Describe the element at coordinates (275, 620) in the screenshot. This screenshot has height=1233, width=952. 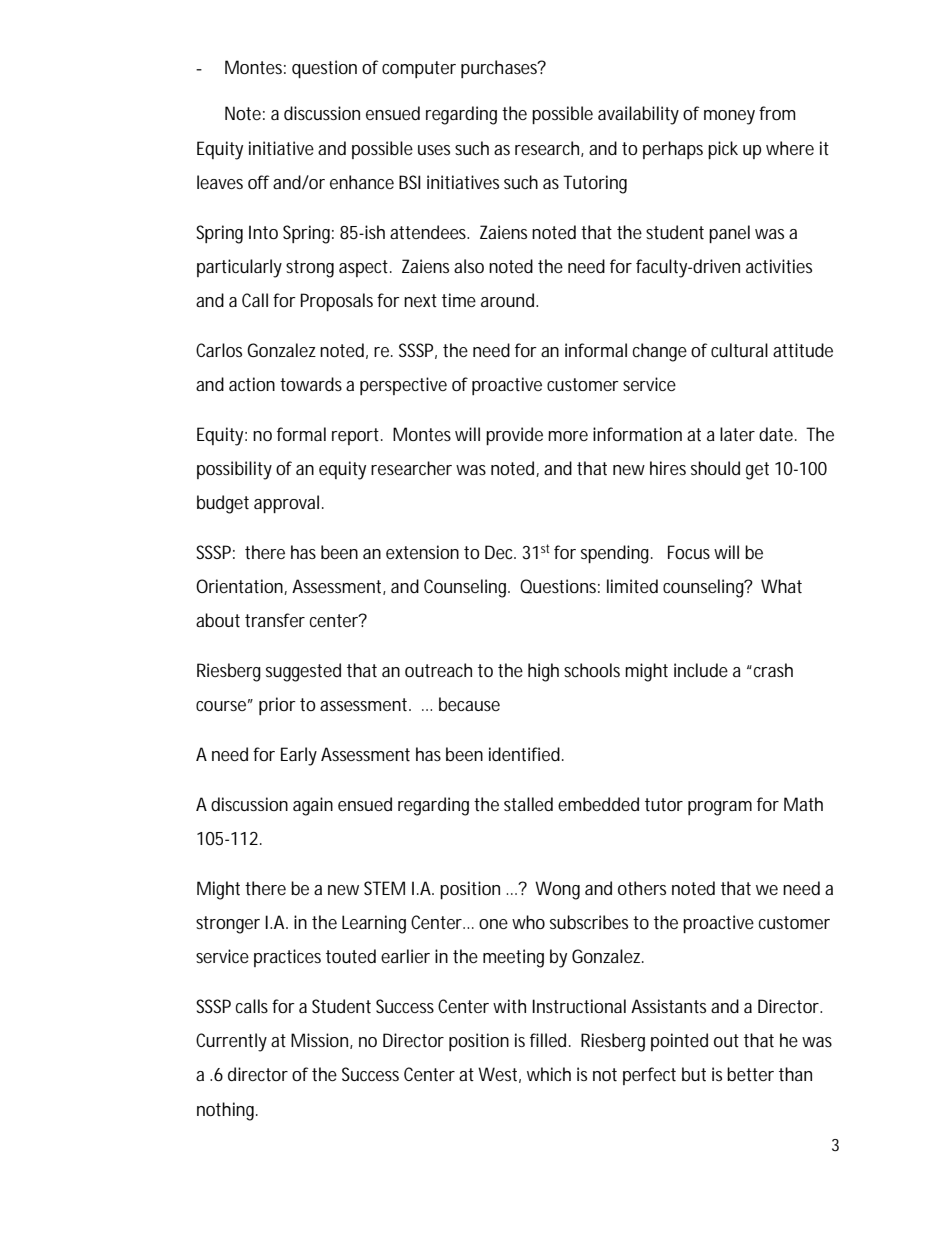
I see `transfer` at that location.
